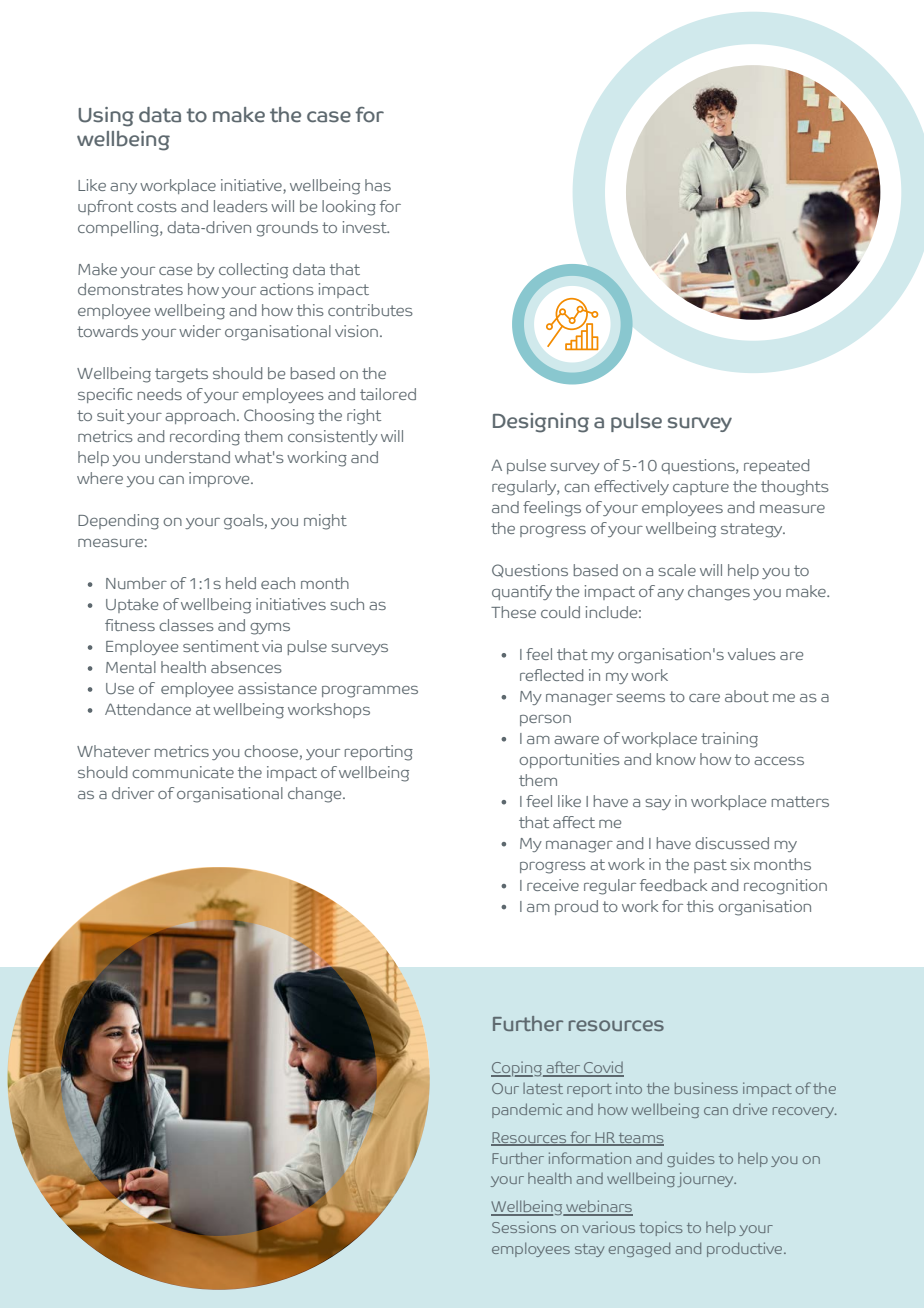 The height and width of the page is (1308, 924). Describe the element at coordinates (220, 479) in the page. I see `improve` at that location.
